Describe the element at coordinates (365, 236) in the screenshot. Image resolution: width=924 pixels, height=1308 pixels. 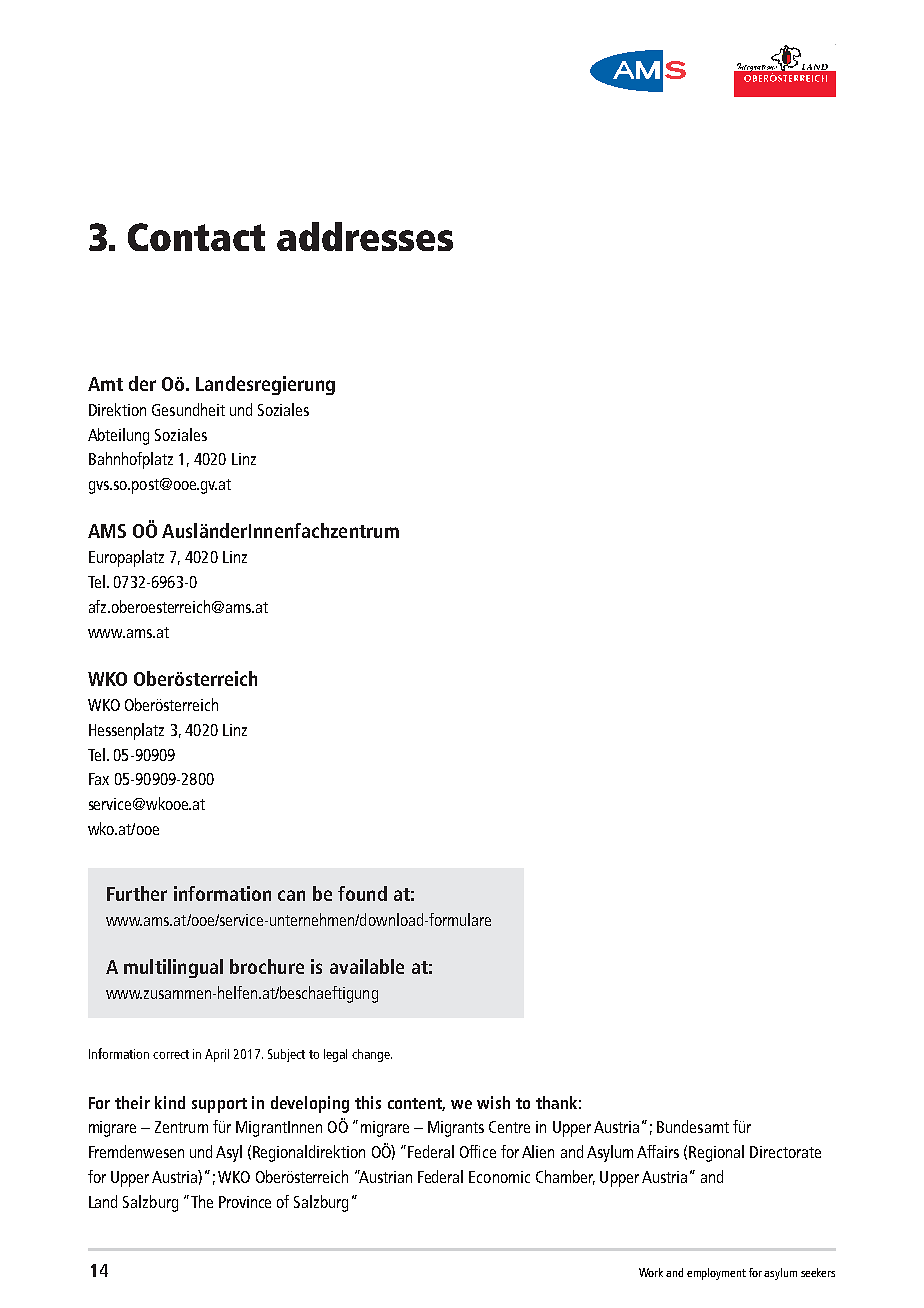
I see `addresses` at that location.
